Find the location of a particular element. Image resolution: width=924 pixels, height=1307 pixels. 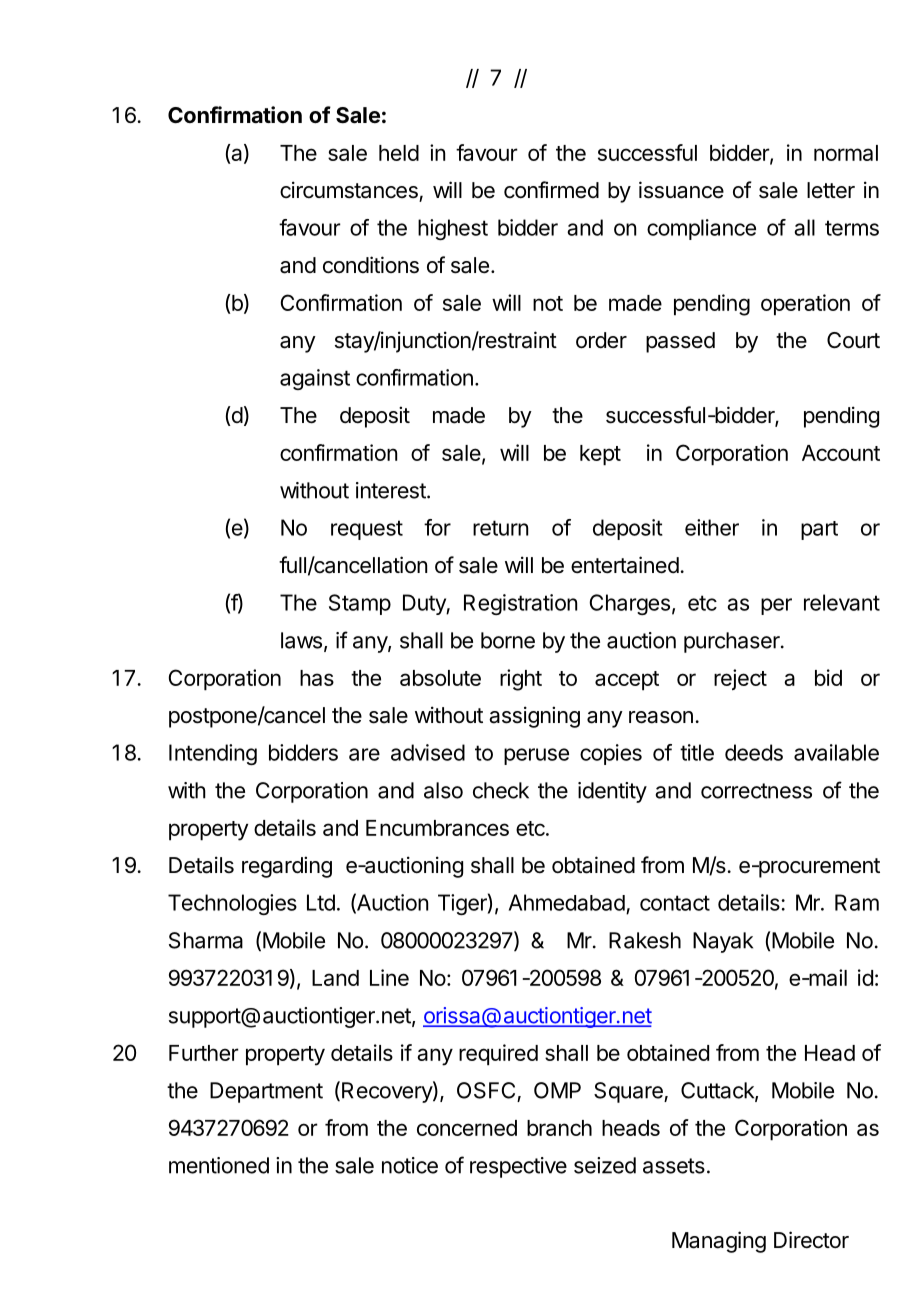

Director is located at coordinates (811, 1240).
